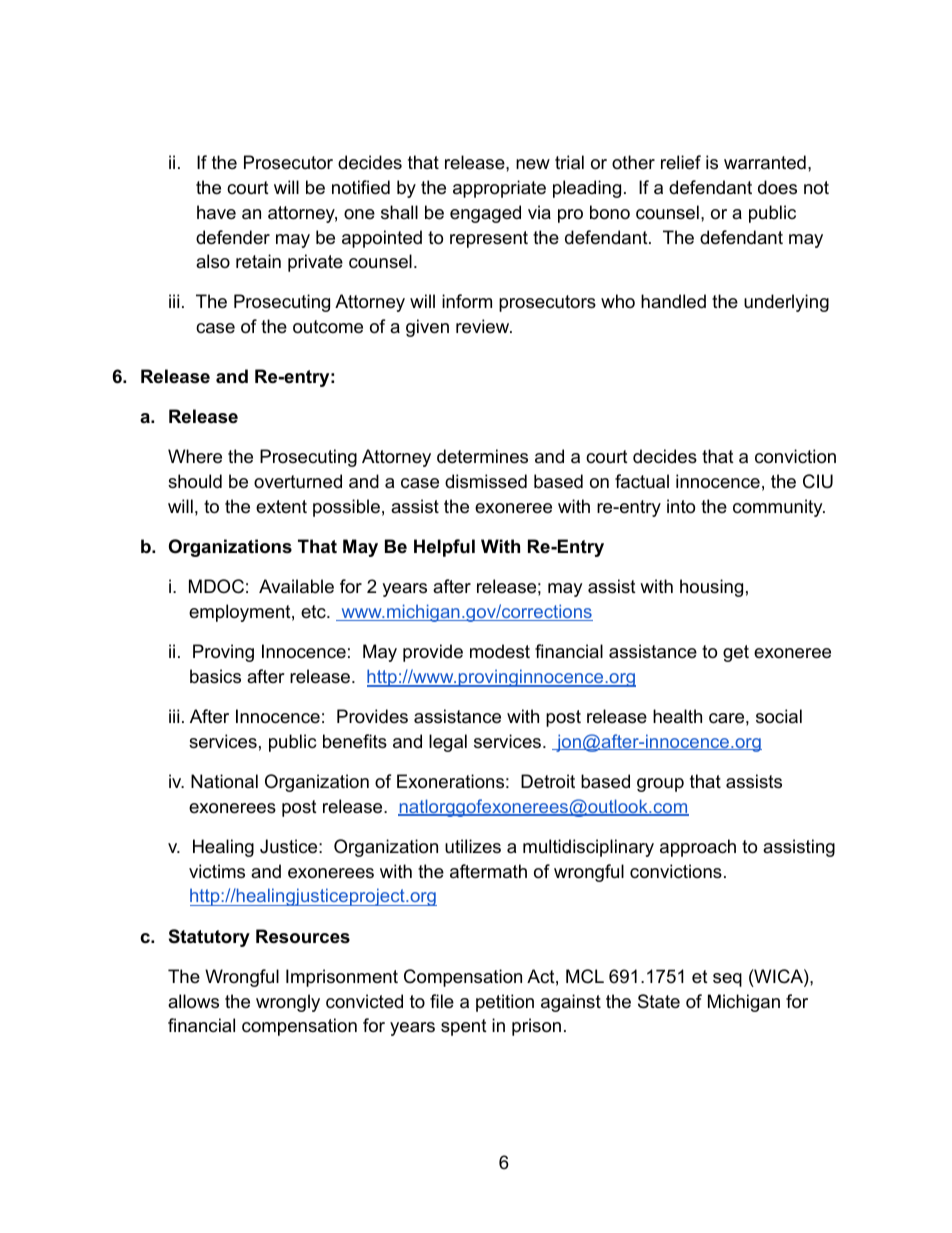 The height and width of the image is (1233, 952). Describe the element at coordinates (296, 586) in the image. I see `Available` at that location.
